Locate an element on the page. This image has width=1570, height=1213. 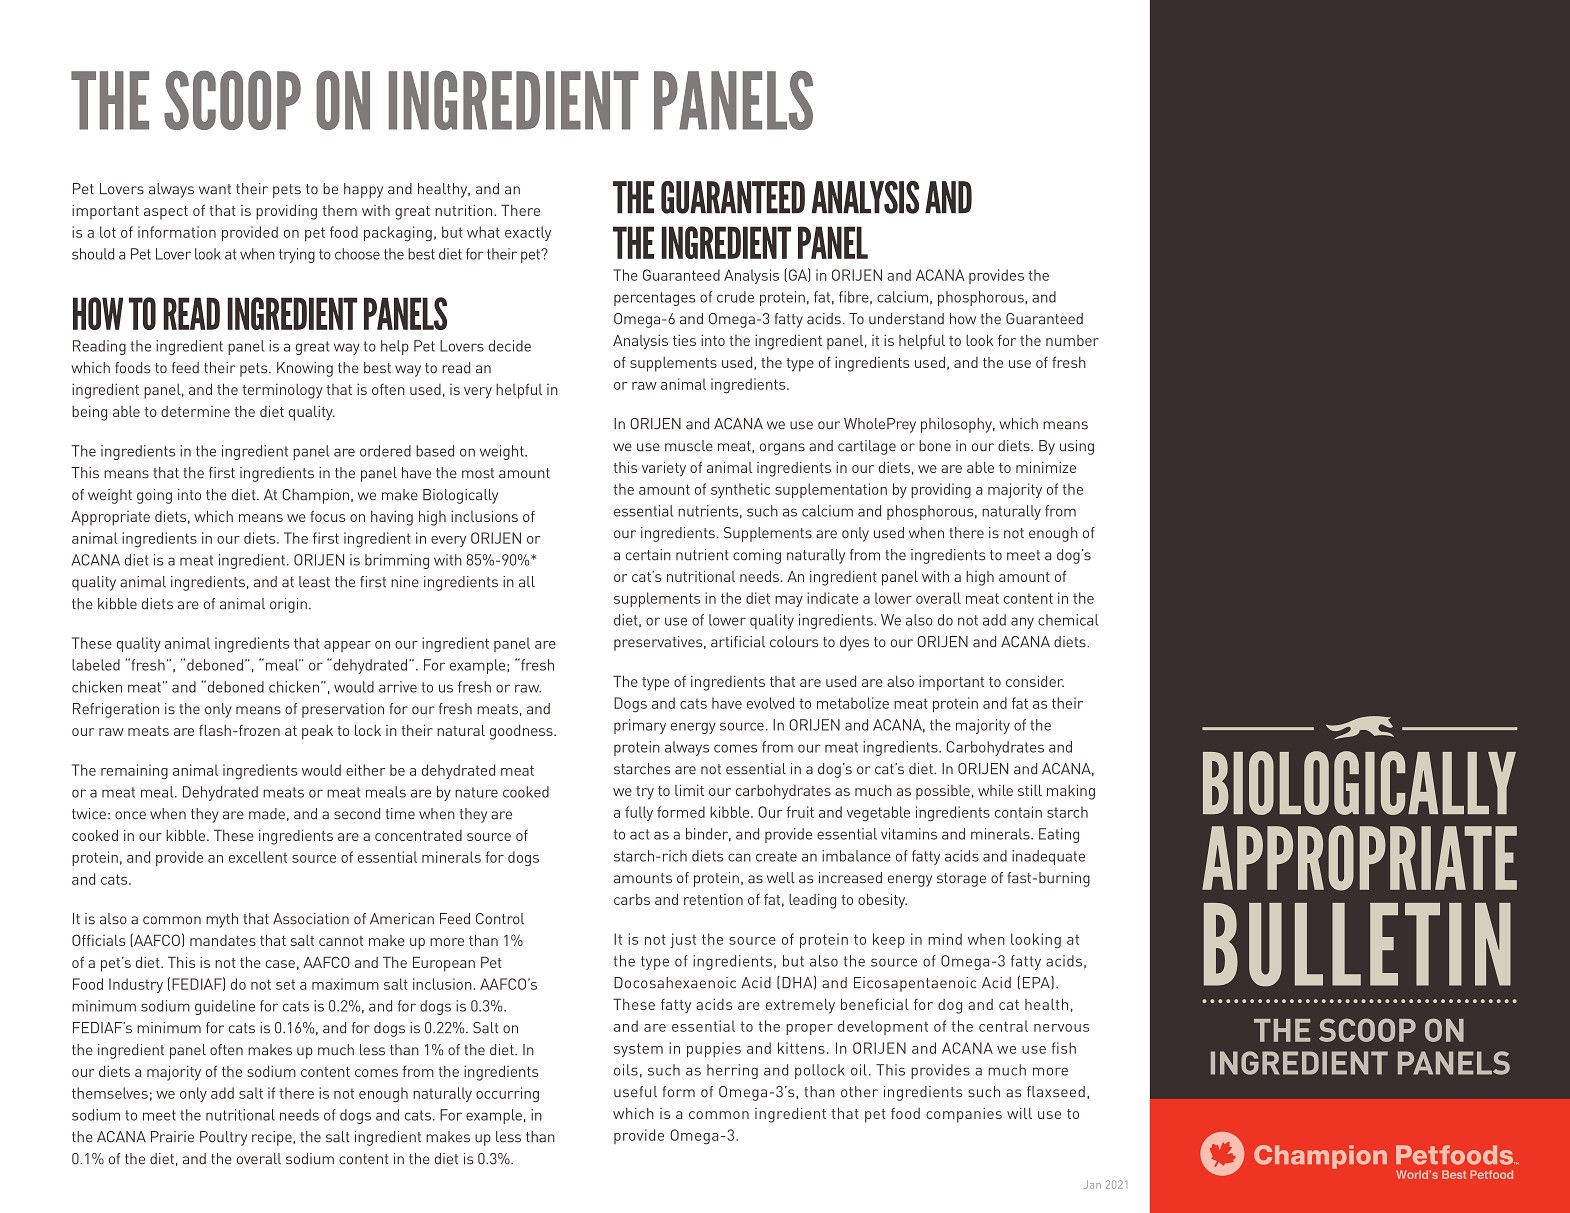
minimize is located at coordinates (1046, 467).
